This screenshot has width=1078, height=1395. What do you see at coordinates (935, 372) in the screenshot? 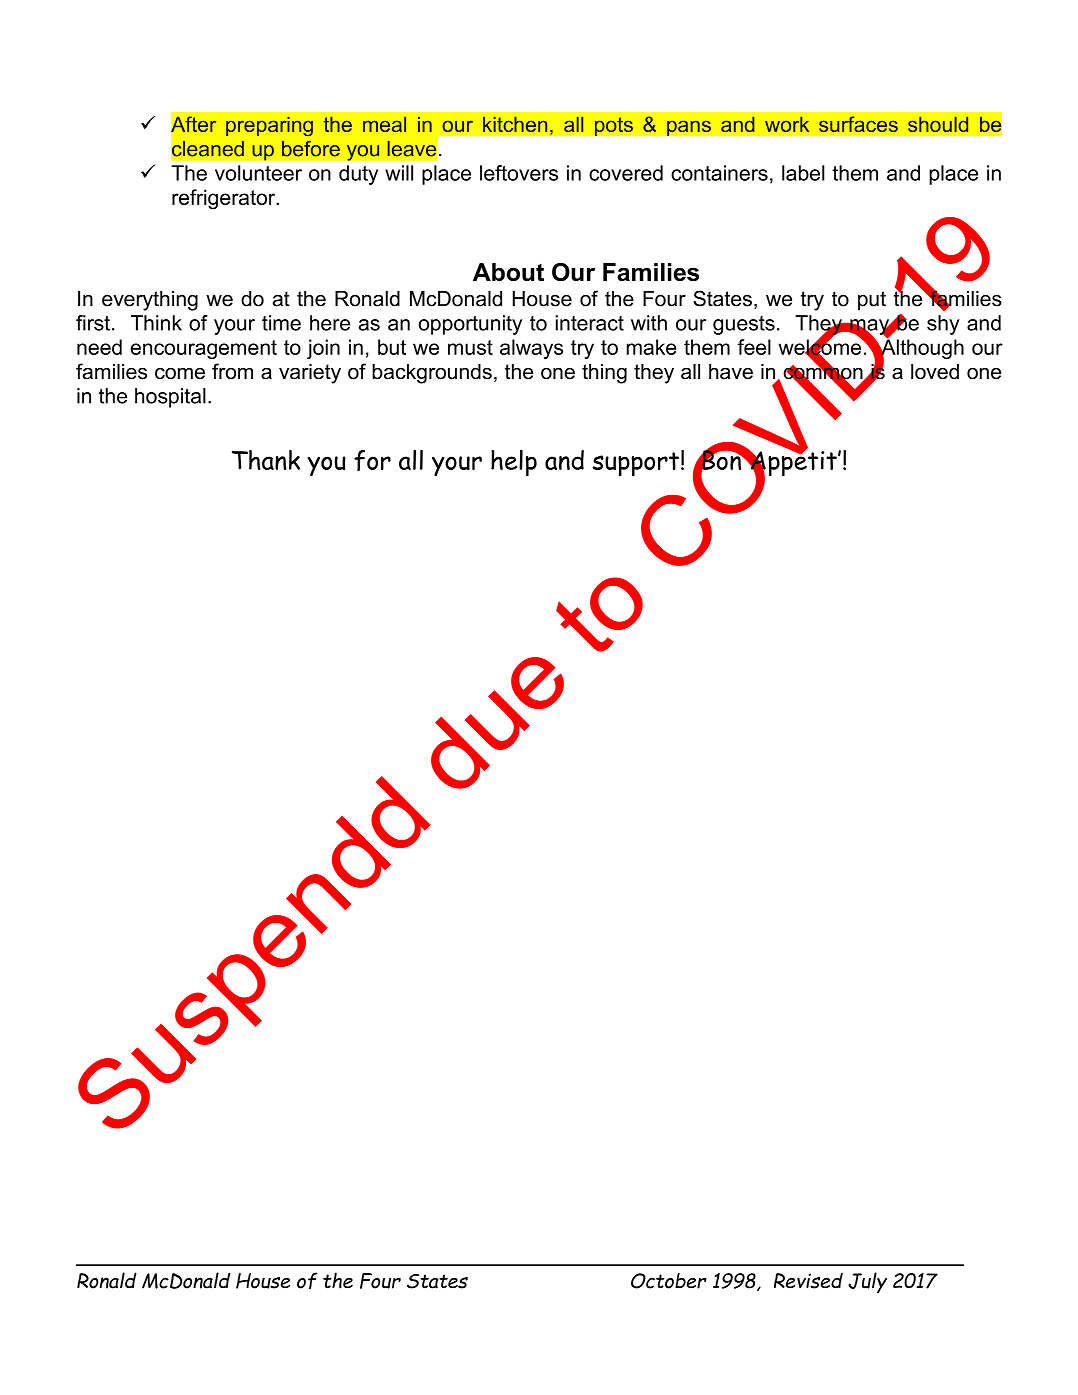
I see `loved` at bounding box center [935, 372].
